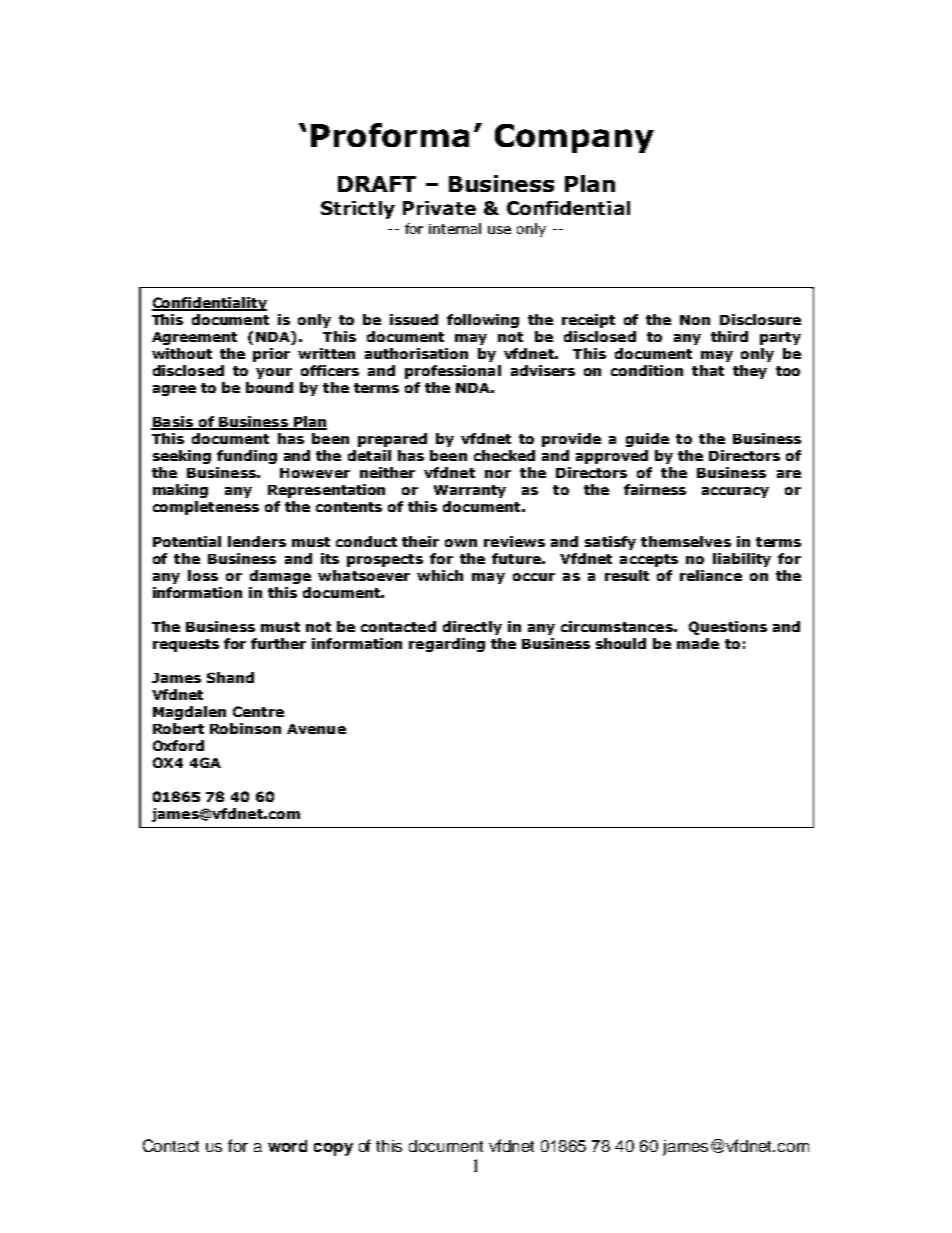  What do you see at coordinates (698, 643) in the page?
I see `made` at bounding box center [698, 643].
